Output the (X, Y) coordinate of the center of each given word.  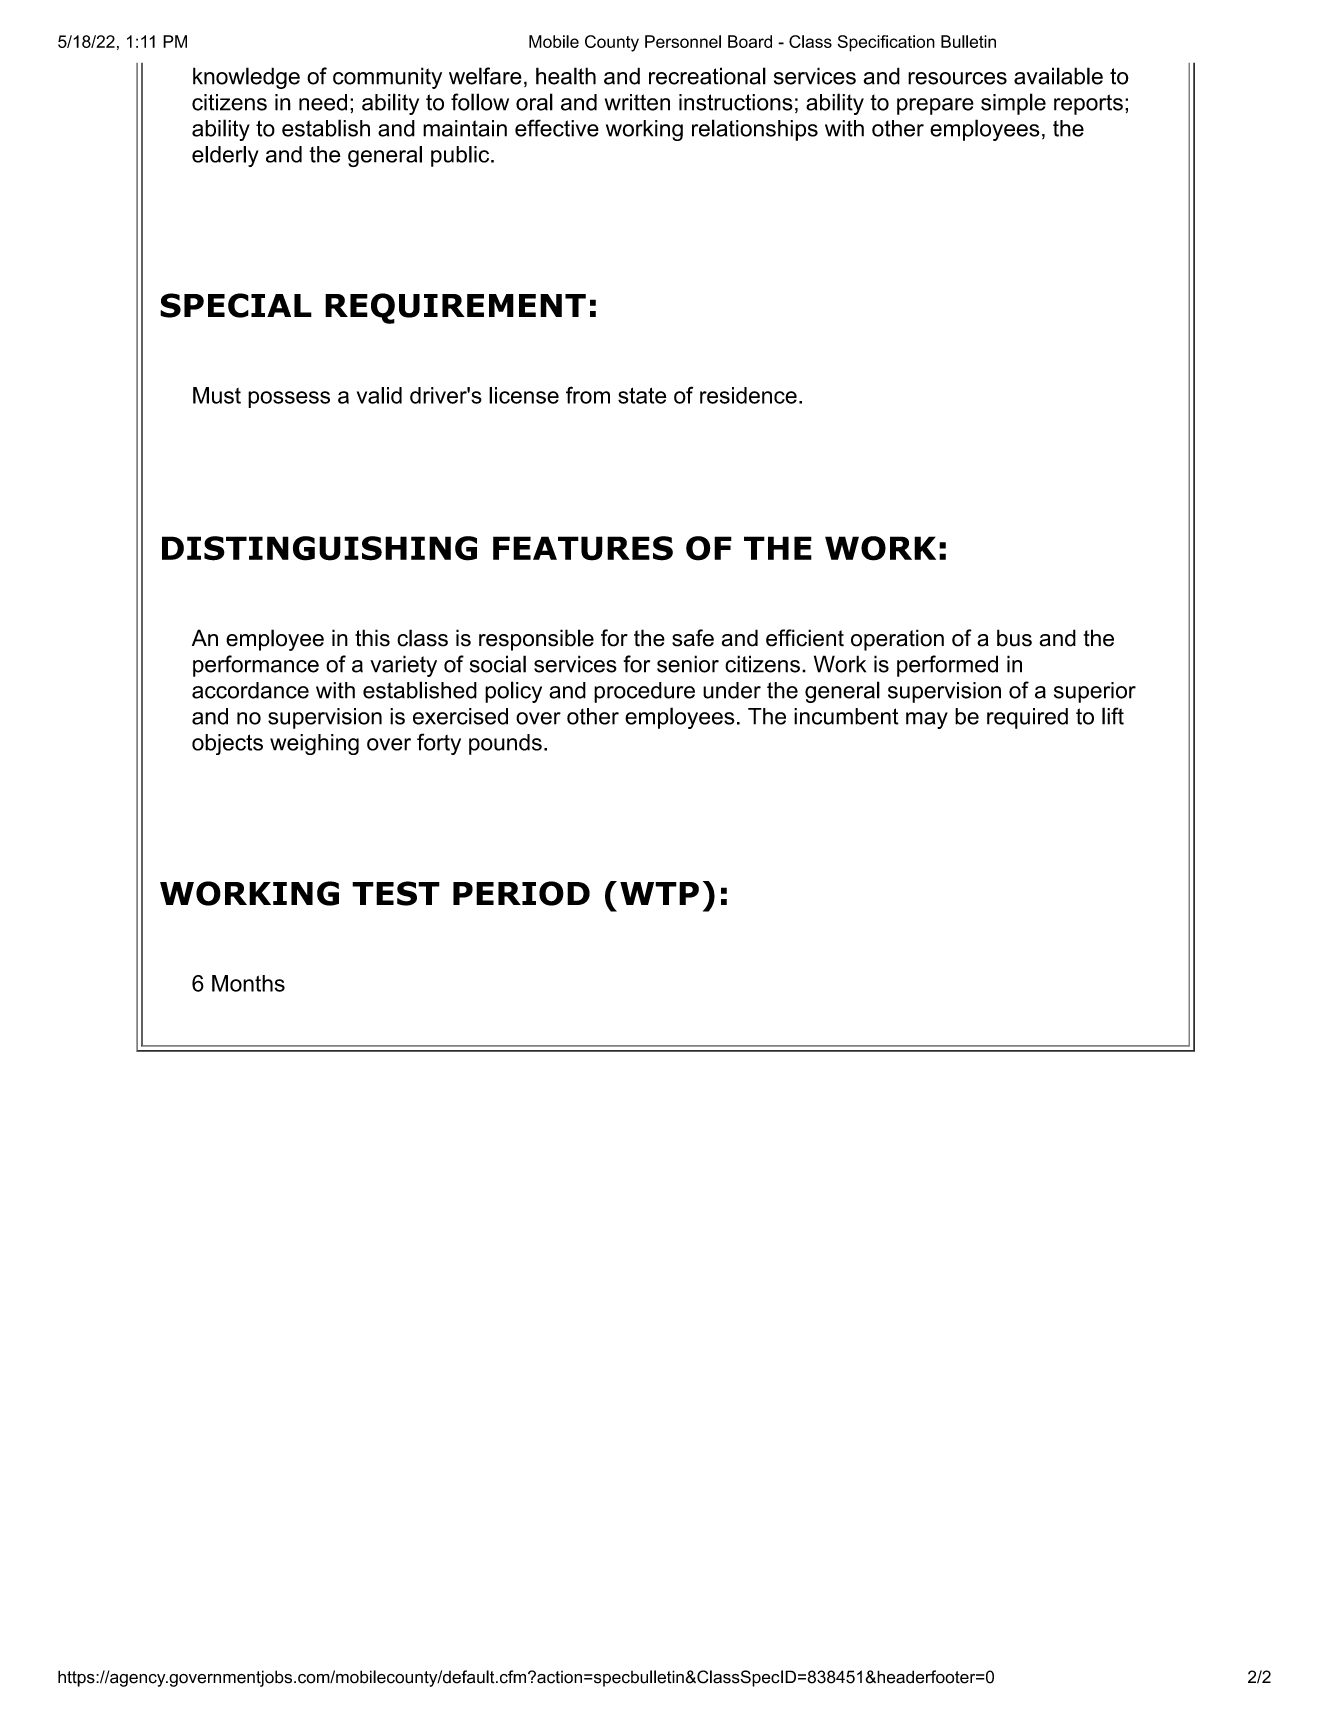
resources (957, 78)
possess (289, 399)
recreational (707, 76)
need (323, 102)
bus (1014, 638)
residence (748, 395)
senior (688, 664)
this (372, 638)
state (642, 395)
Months (248, 983)
